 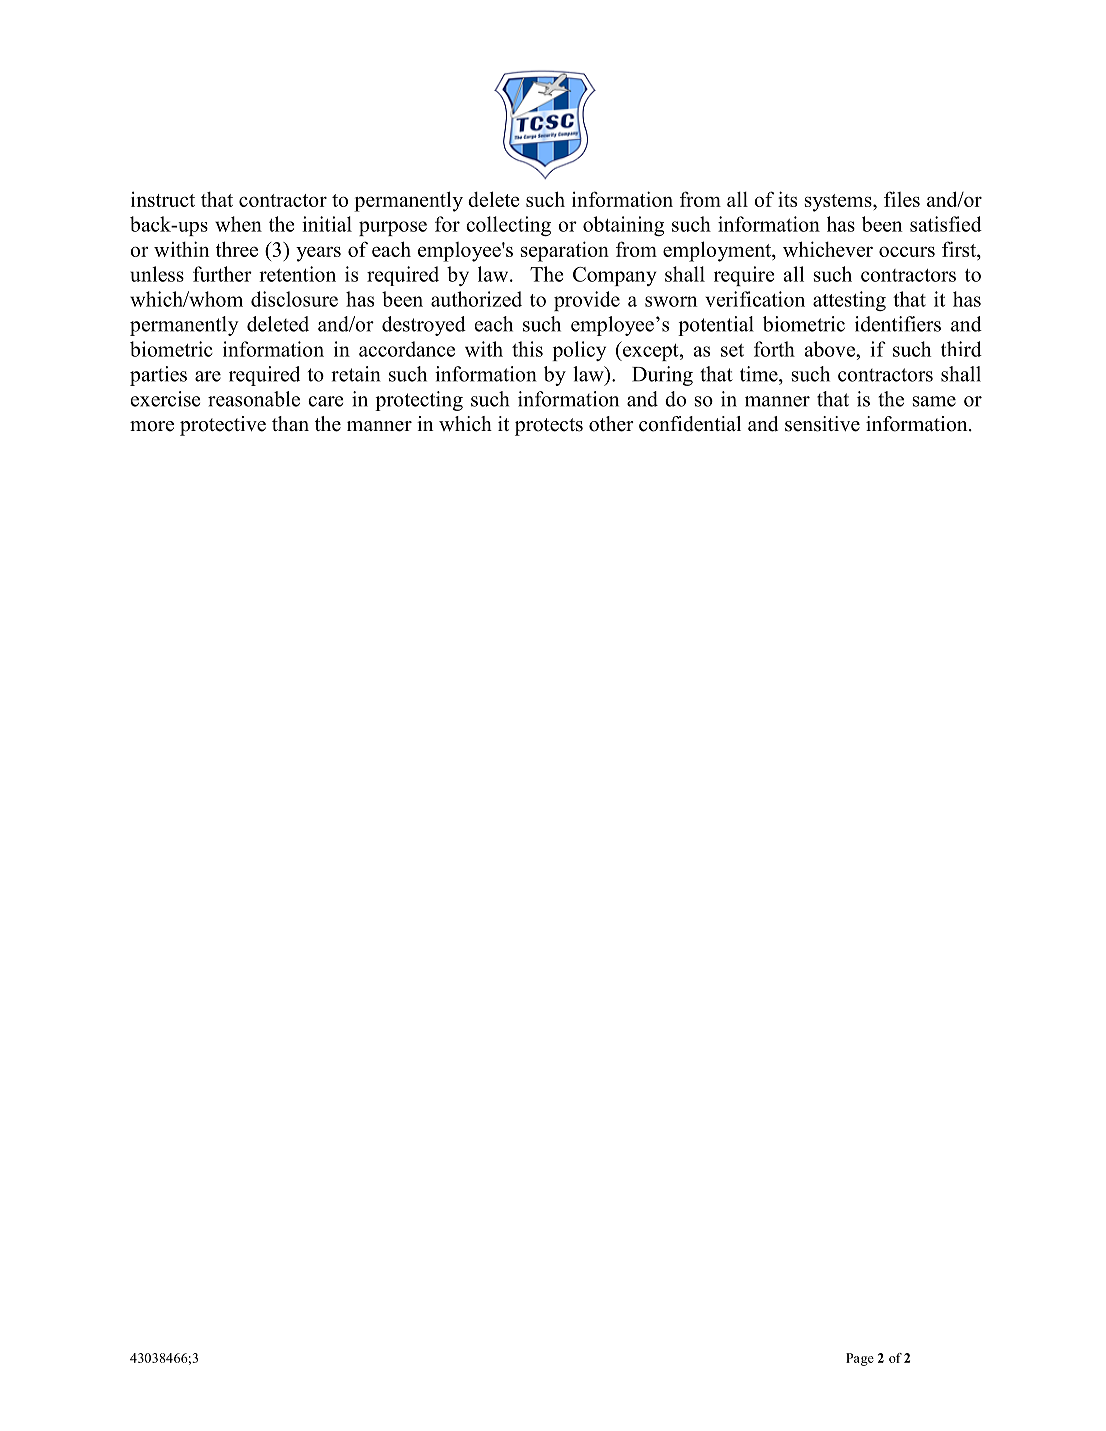 What do you see at coordinates (290, 423) in the image?
I see `than` at bounding box center [290, 423].
